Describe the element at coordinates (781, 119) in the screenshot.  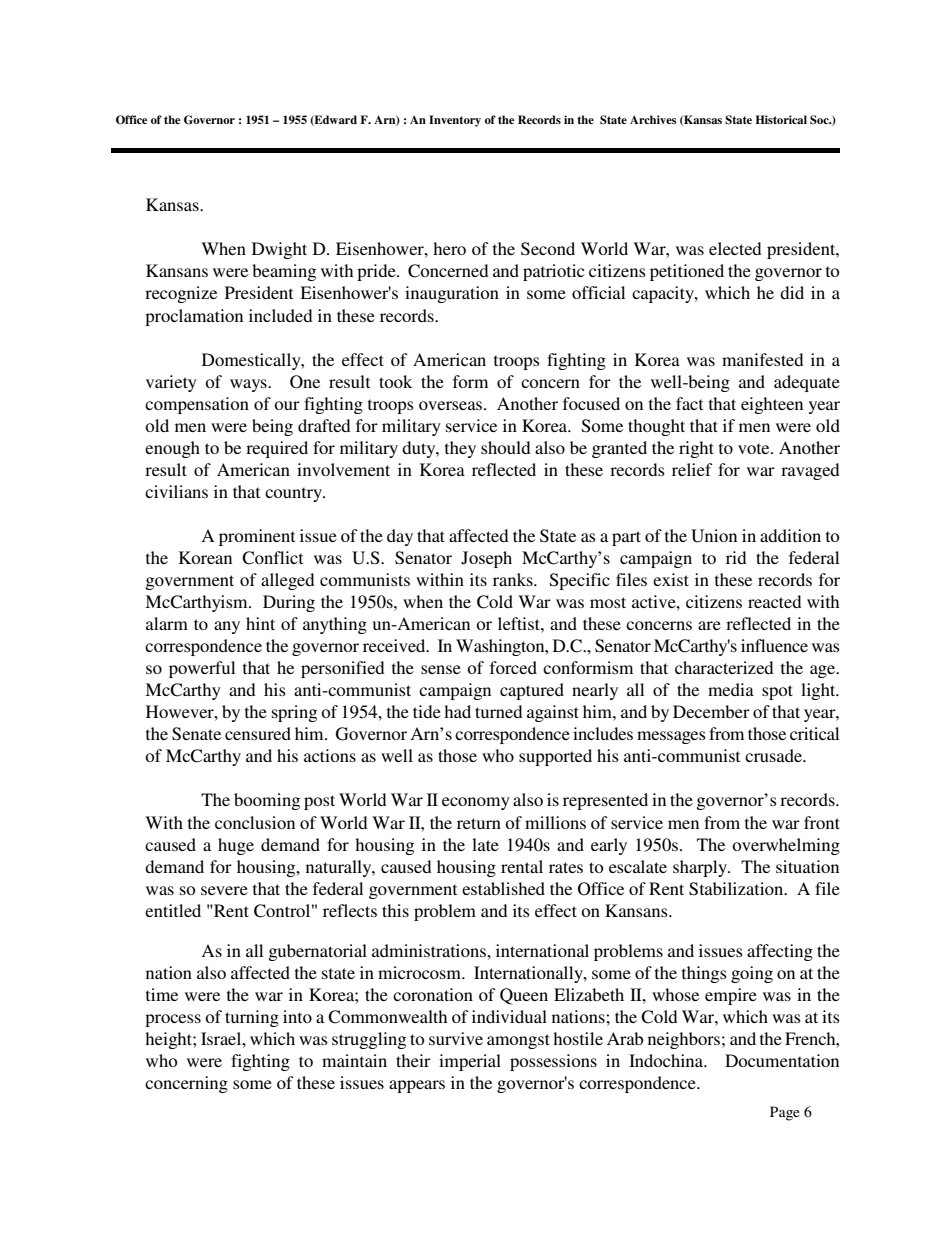
I see `Historical` at that location.
